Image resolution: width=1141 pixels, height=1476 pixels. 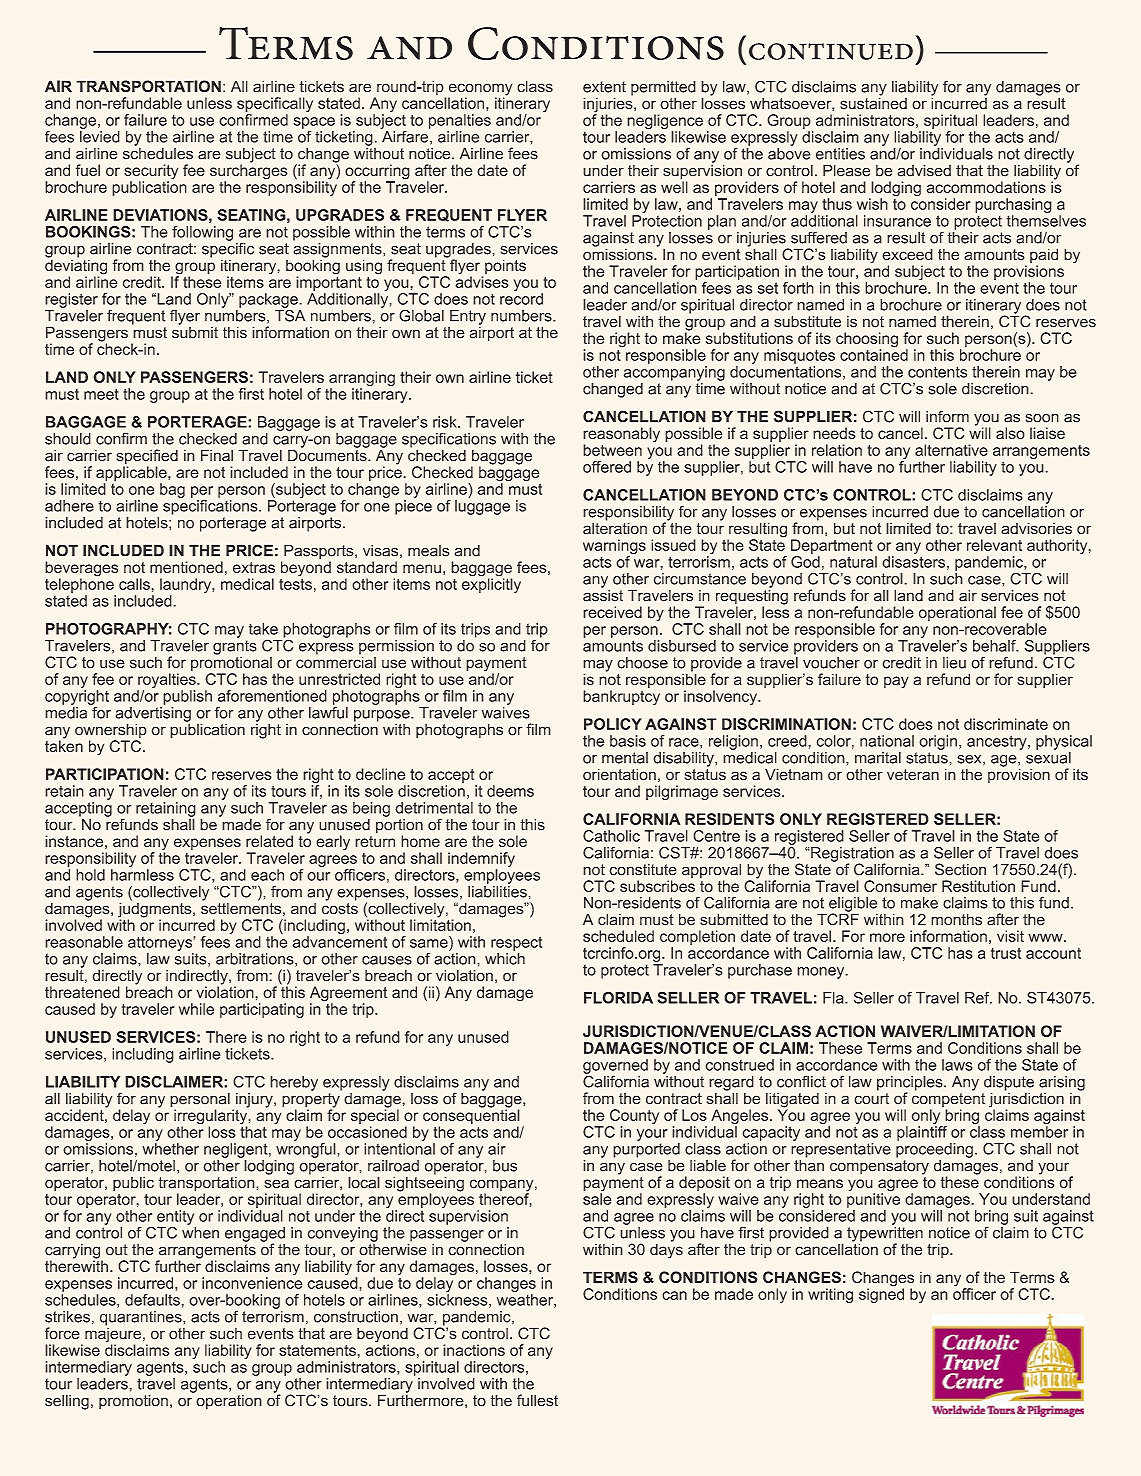 What do you see at coordinates (142, 1318) in the page?
I see `quarantines` at bounding box center [142, 1318].
